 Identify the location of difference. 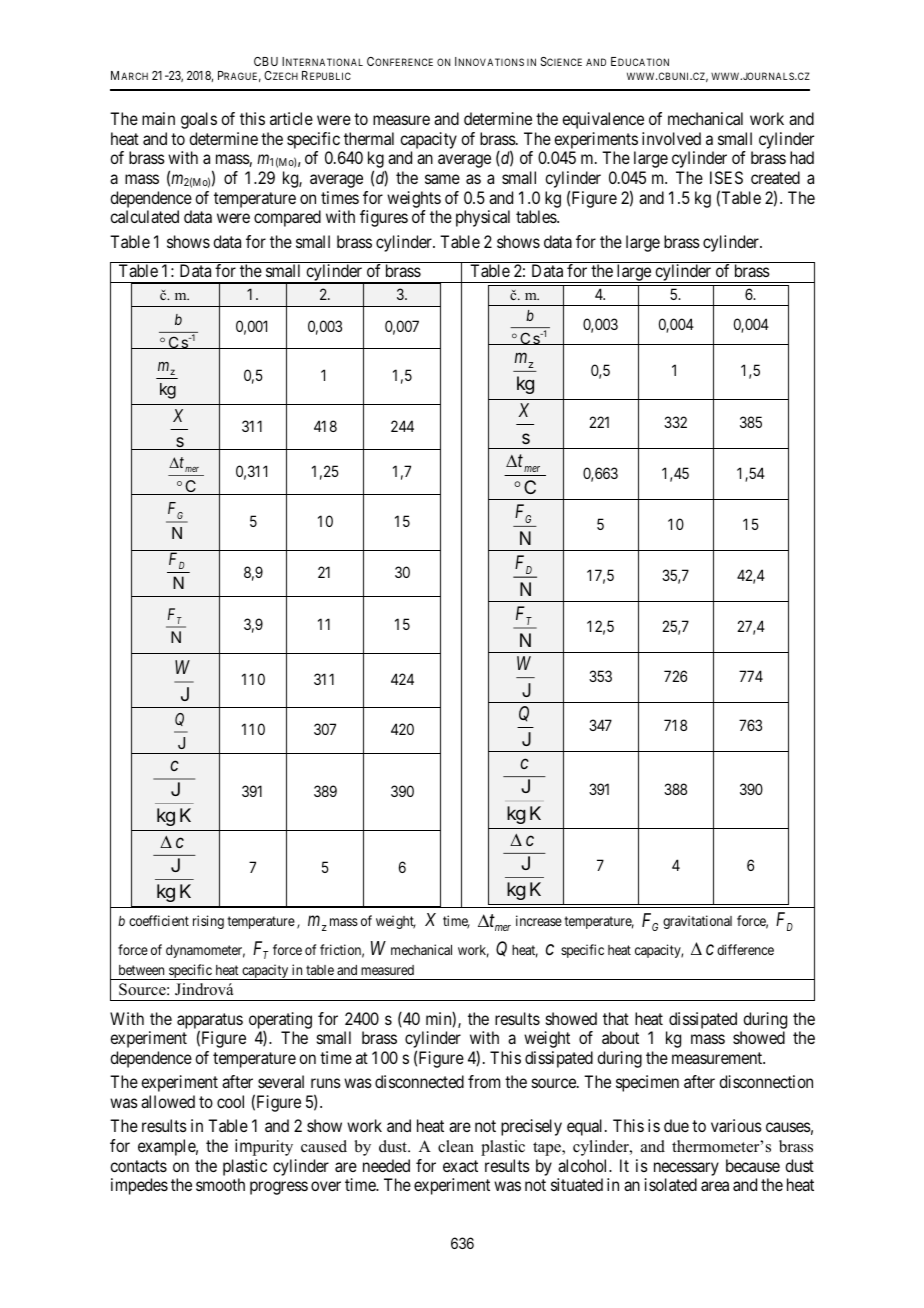
(745, 949).
